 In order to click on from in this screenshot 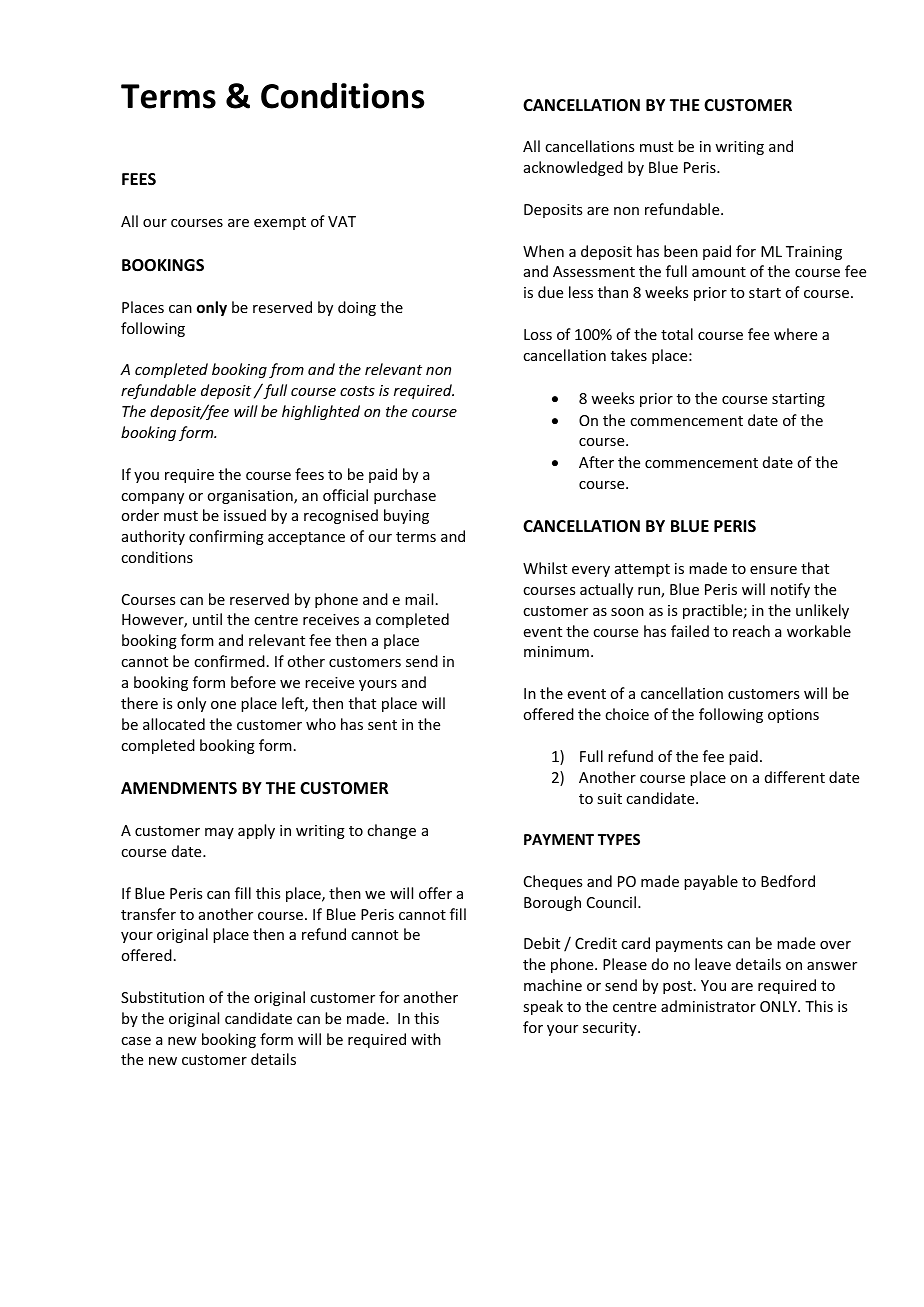, I will do `click(286, 370)`.
